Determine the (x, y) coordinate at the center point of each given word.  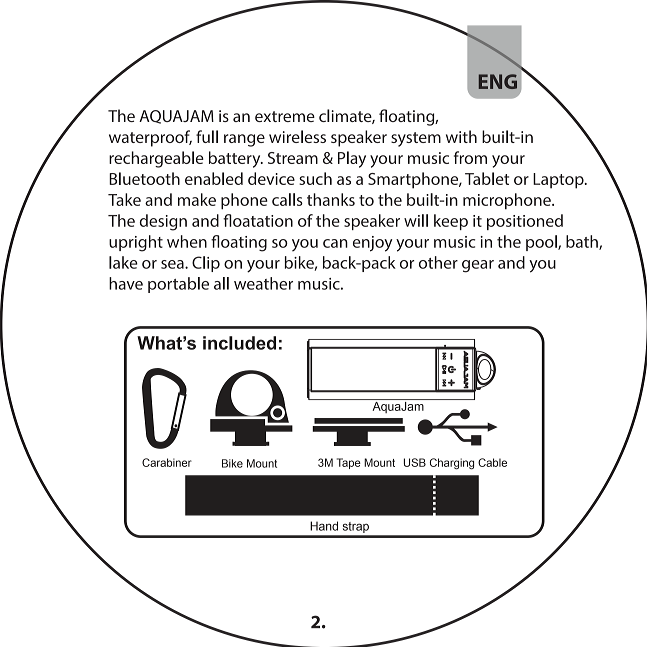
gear (478, 266)
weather (263, 283)
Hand (324, 526)
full (207, 136)
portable (178, 285)
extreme (285, 116)
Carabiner (167, 462)
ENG (498, 81)
